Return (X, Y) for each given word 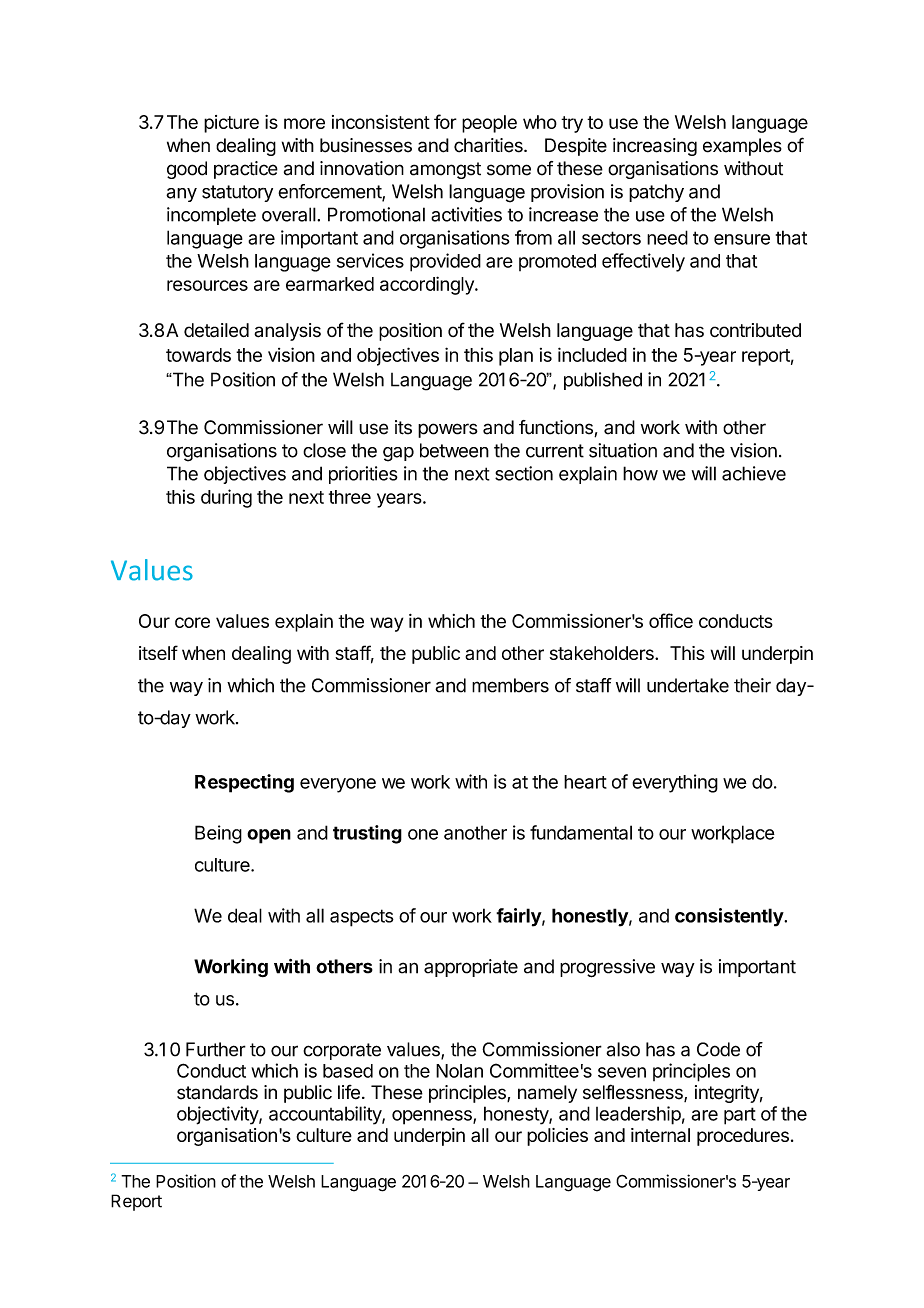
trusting (367, 834)
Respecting (244, 783)
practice (246, 170)
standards (217, 1092)
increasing (655, 147)
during (226, 498)
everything (675, 783)
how (640, 473)
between (454, 450)
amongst (445, 170)
